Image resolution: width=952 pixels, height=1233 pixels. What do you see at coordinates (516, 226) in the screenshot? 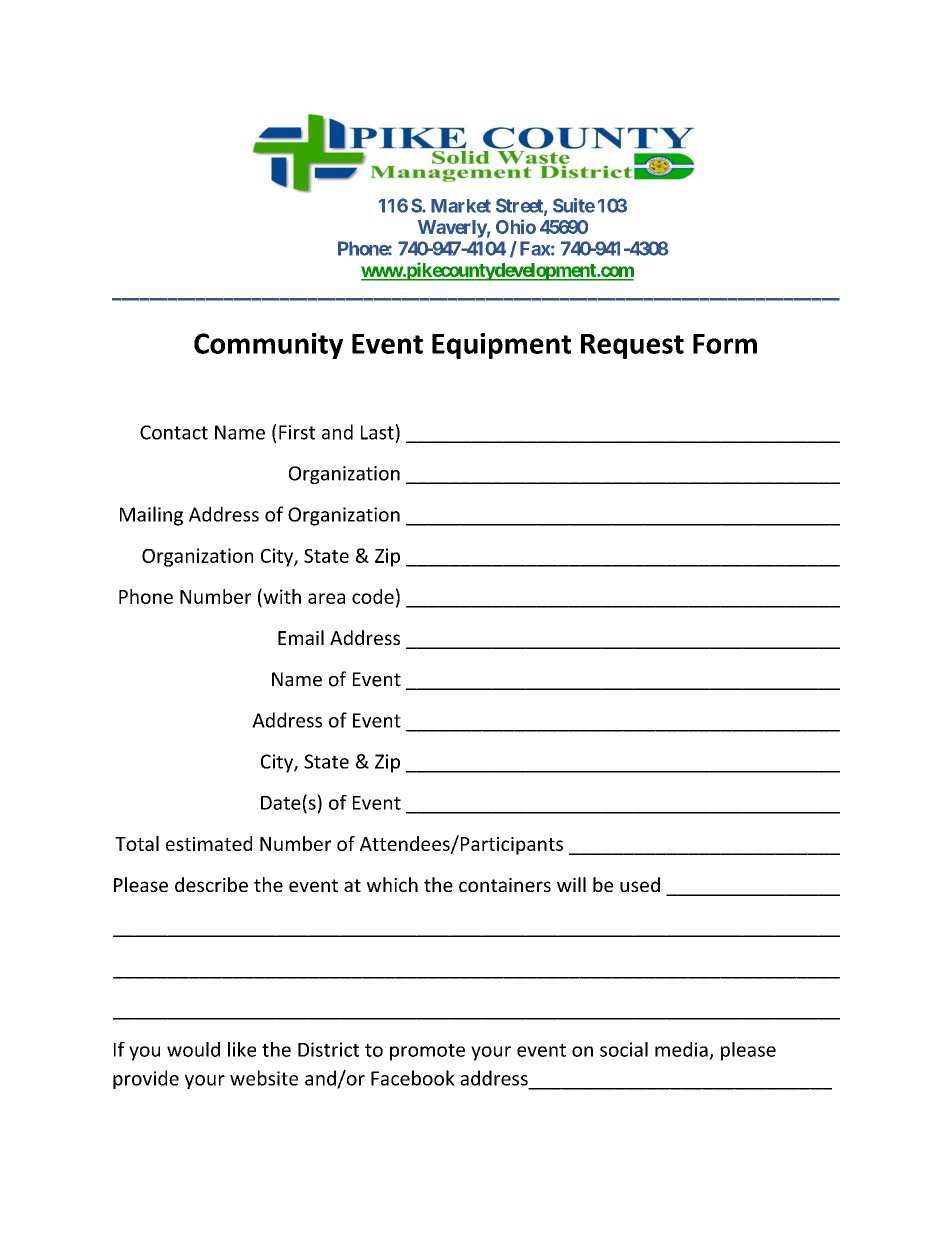
I see `Ohio` at bounding box center [516, 226].
